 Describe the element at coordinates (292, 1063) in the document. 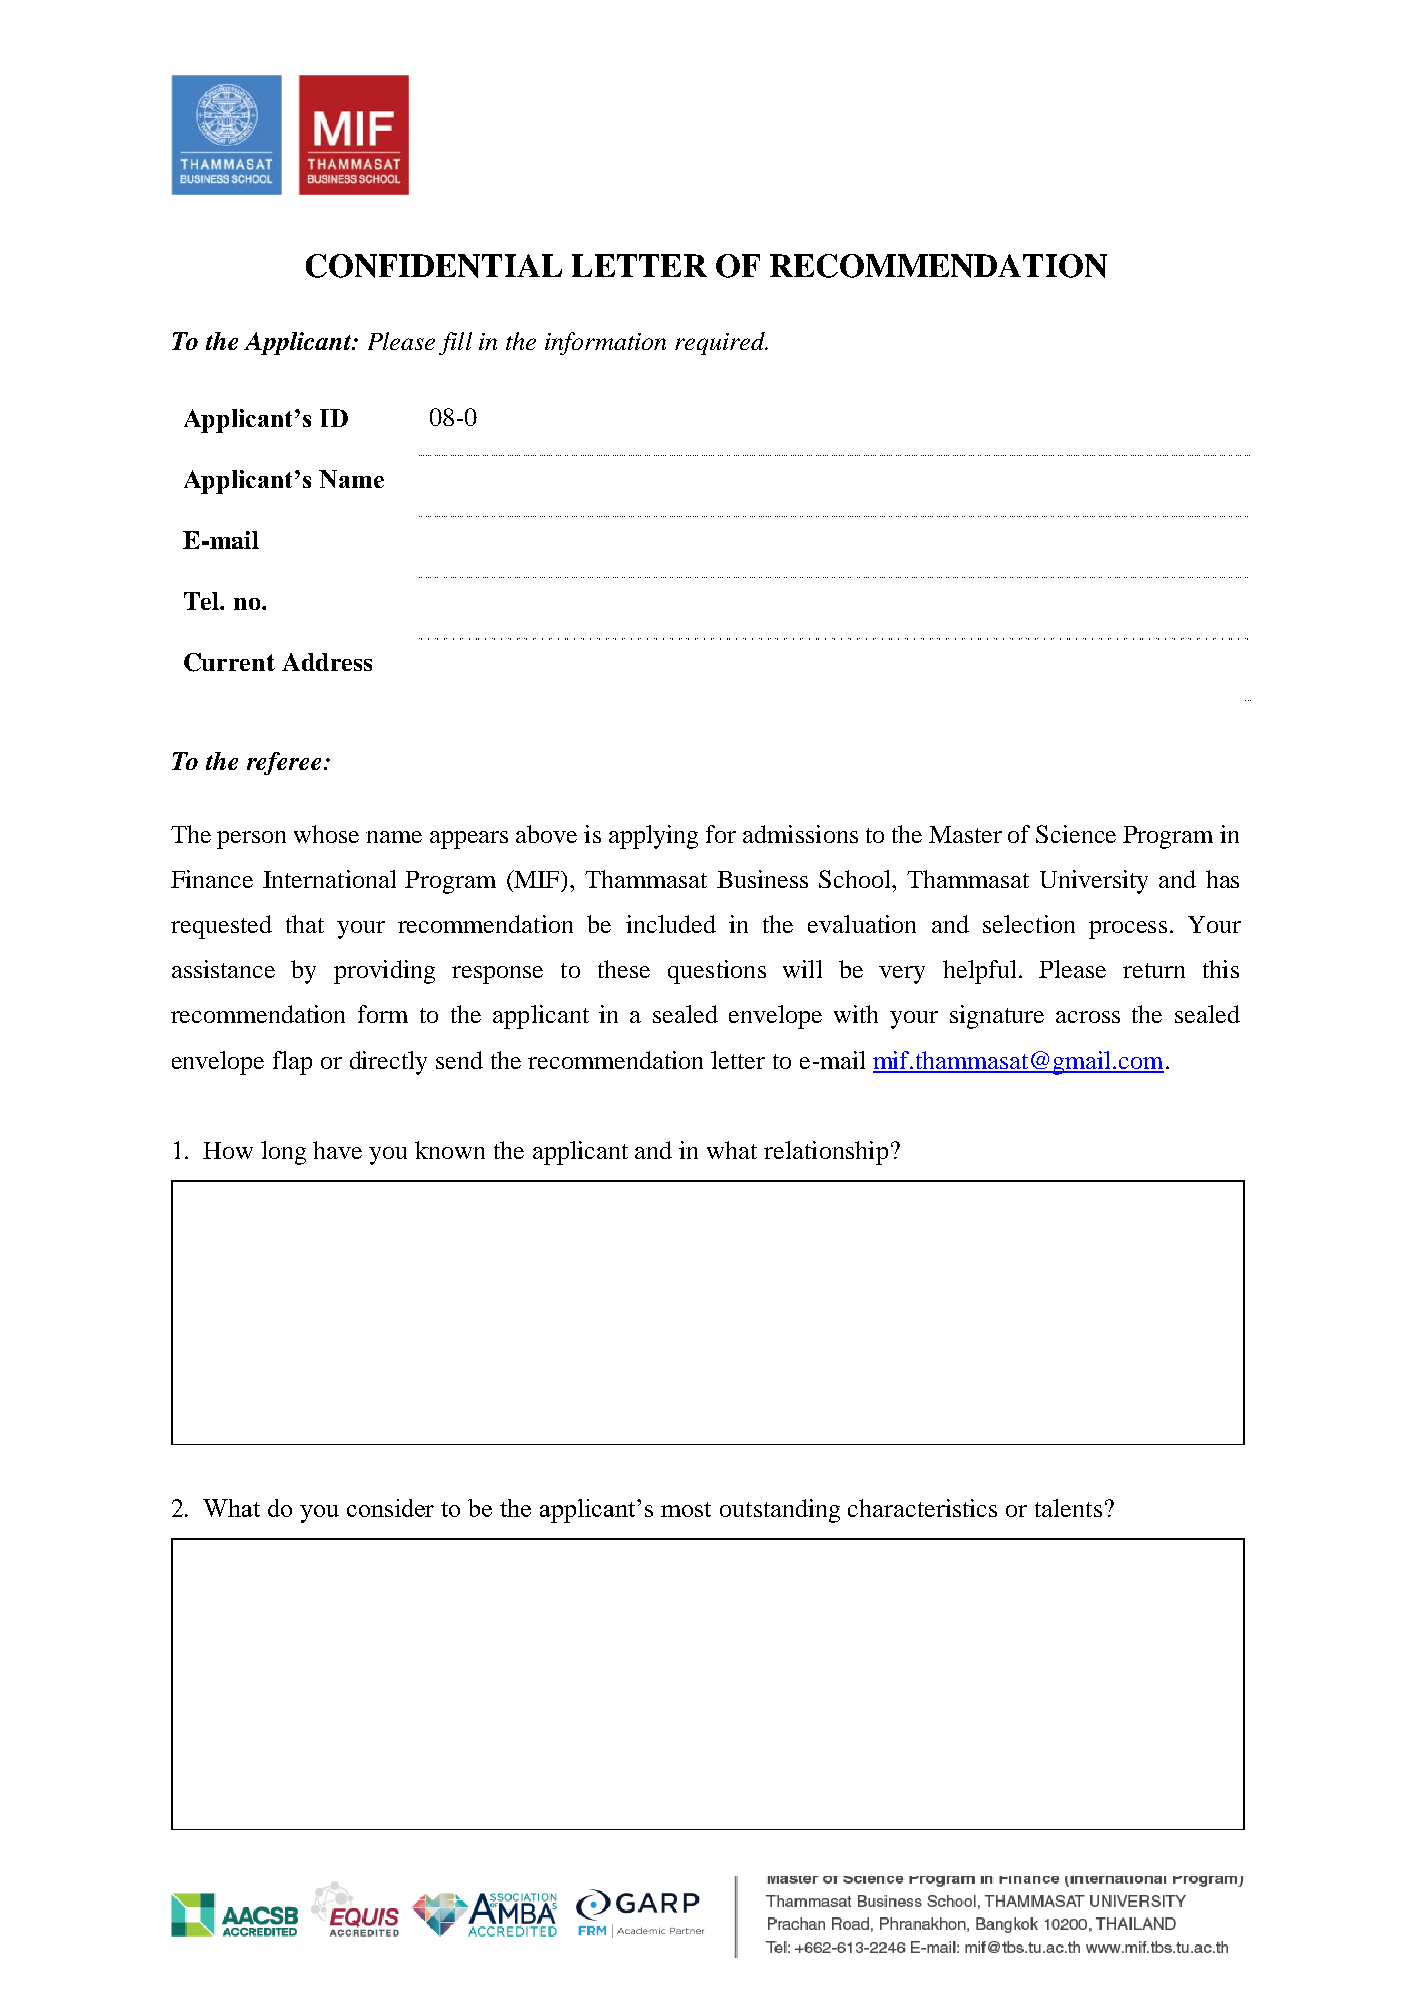

I see `flap` at that location.
